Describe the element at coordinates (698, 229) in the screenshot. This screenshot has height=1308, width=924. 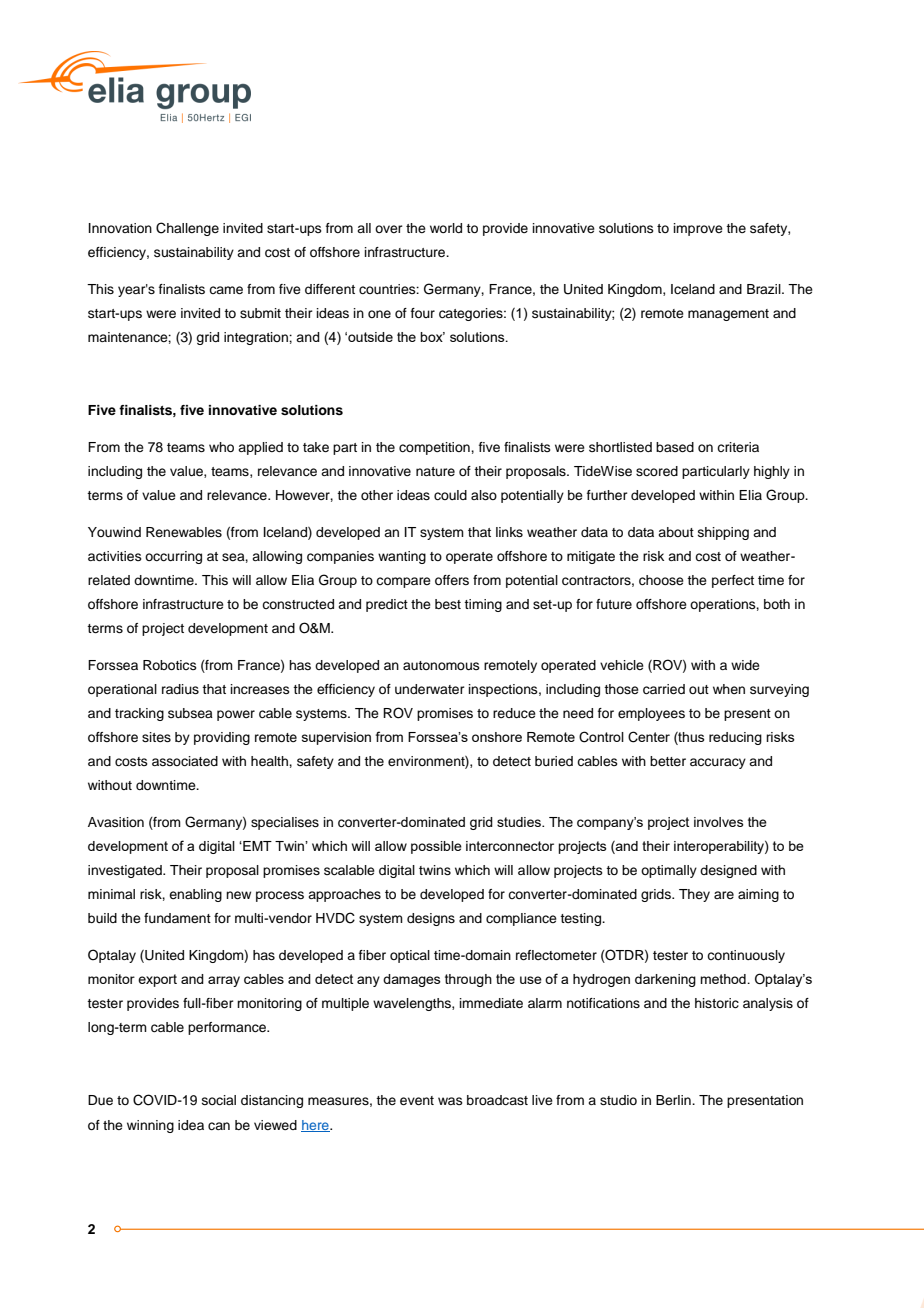
I see `improve` at that location.
